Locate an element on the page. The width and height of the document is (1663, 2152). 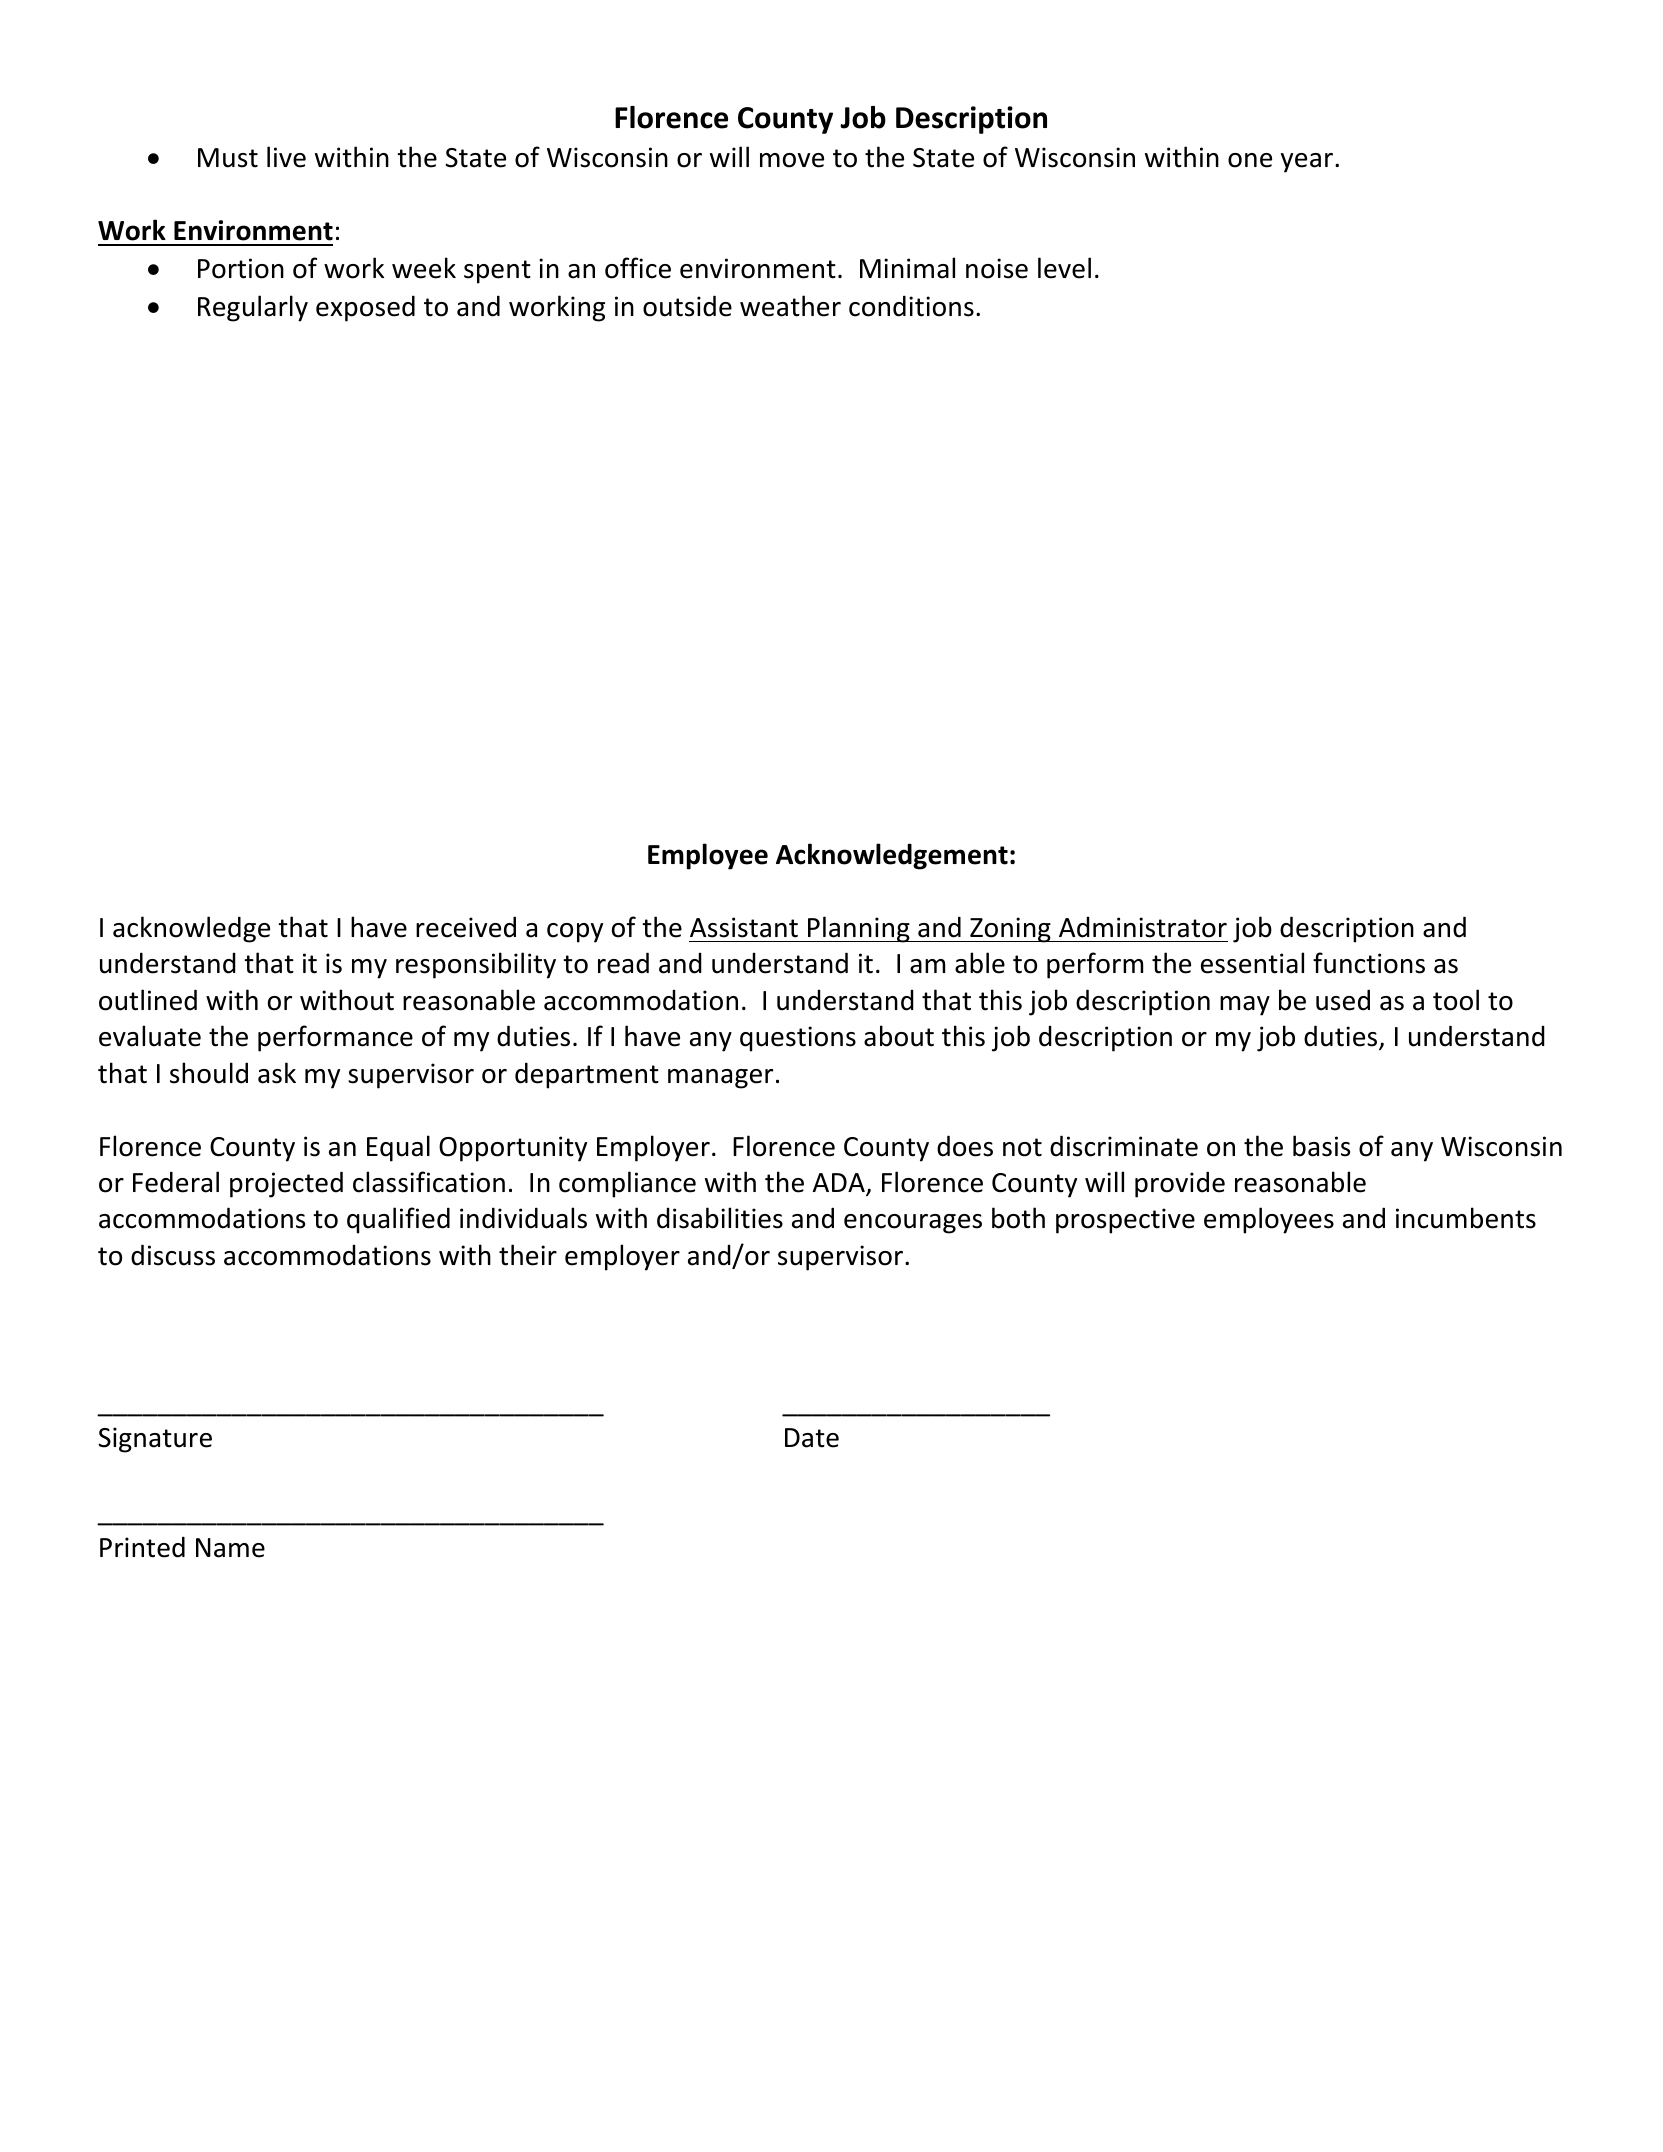
projected is located at coordinates (286, 1184).
